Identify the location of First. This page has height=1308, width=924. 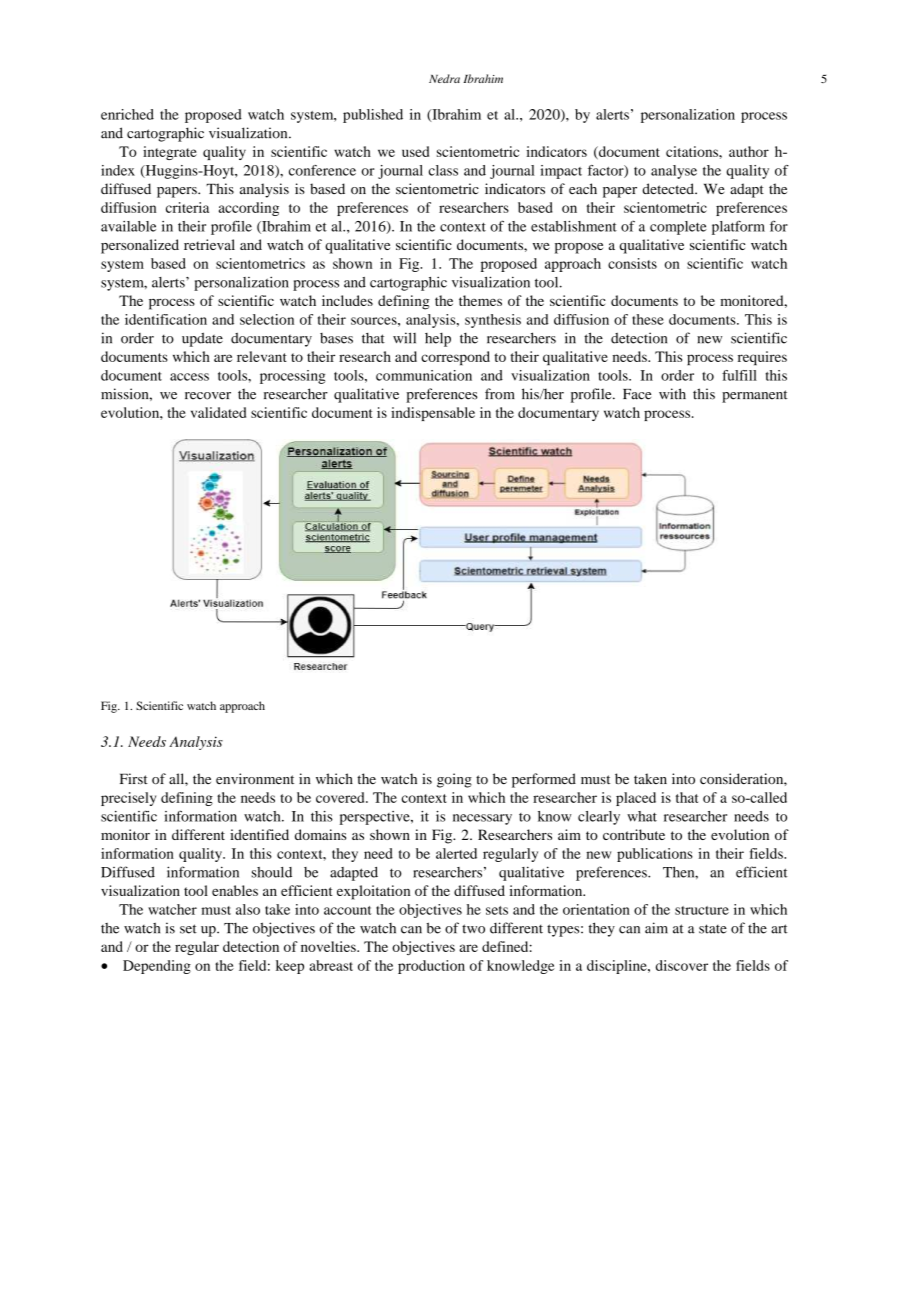
(134, 779).
